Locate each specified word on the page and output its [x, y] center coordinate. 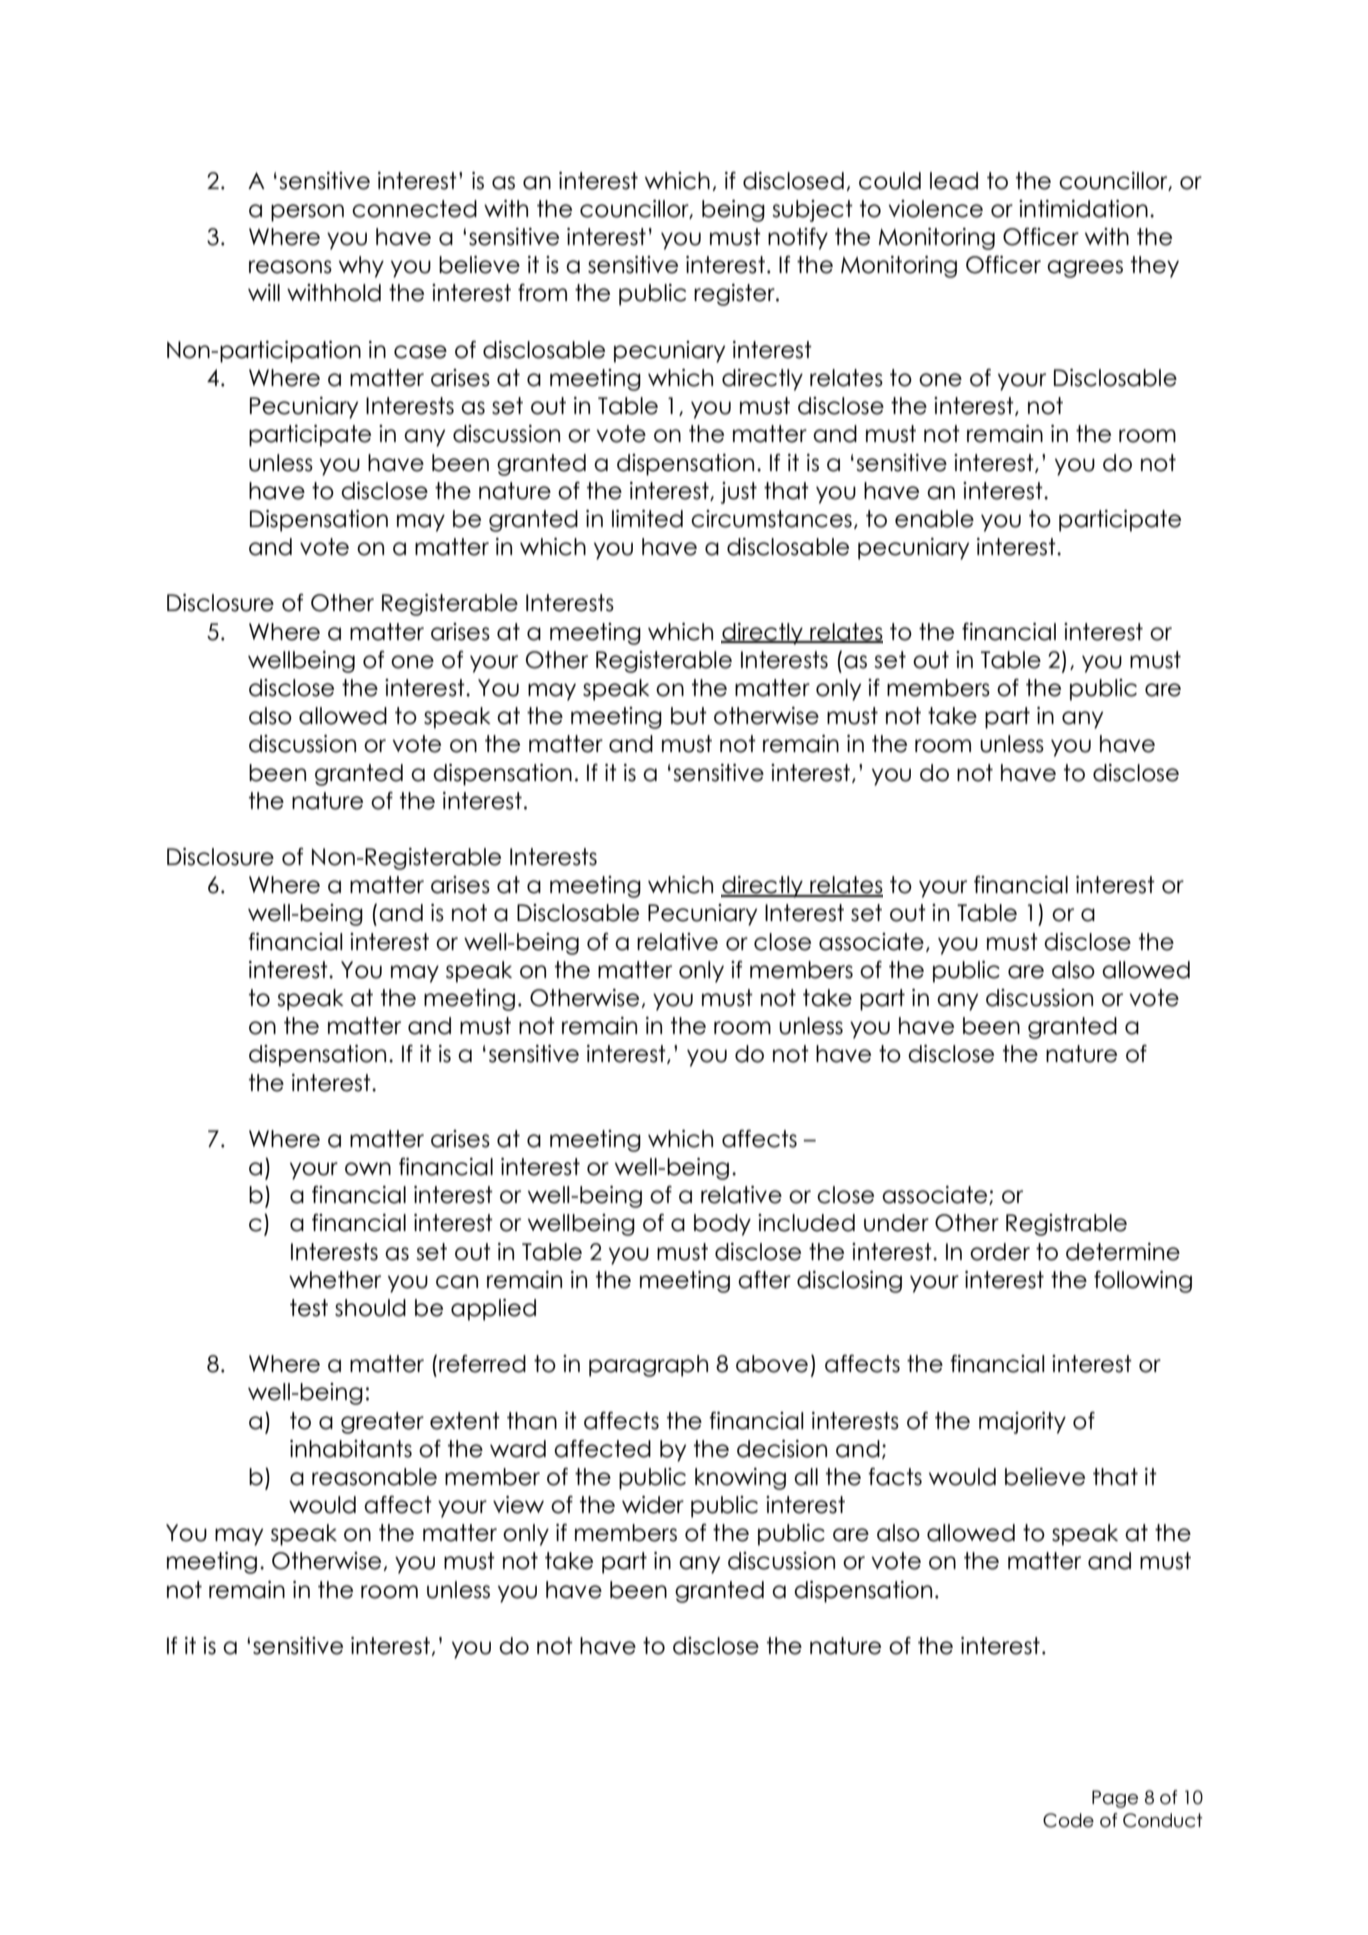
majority [1022, 1423]
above [772, 1364]
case [420, 352]
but [689, 716]
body [722, 1225]
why [361, 267]
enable [934, 519]
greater [382, 1423]
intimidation [1083, 209]
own [368, 1169]
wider [653, 1505]
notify [798, 239]
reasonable [374, 1477]
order [1000, 1252]
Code [1068, 1820]
